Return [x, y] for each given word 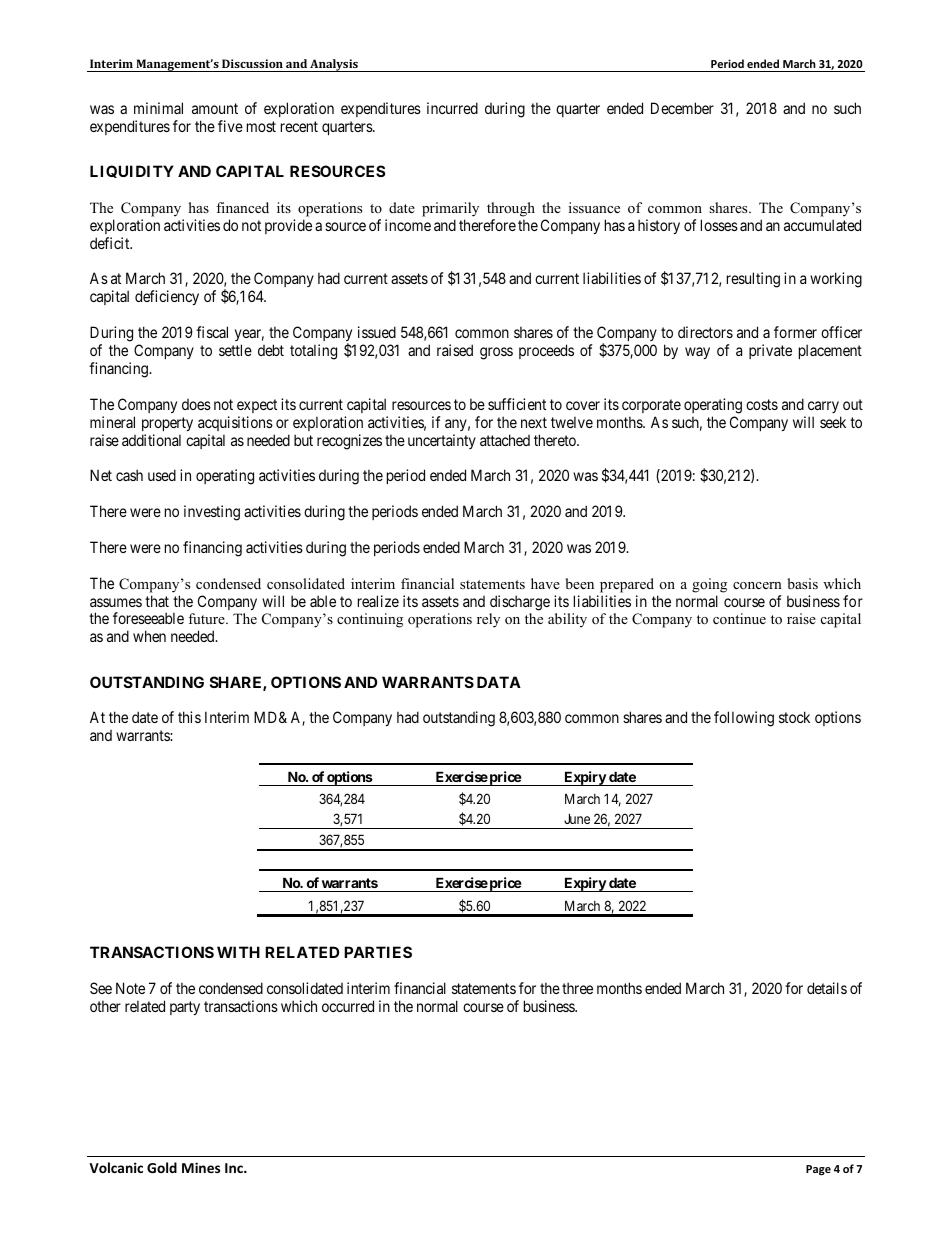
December [682, 108]
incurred [452, 108]
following [744, 719]
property [167, 424]
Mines [201, 1167]
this [189, 717]
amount [215, 108]
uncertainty [442, 441]
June [577, 818]
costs [762, 404]
